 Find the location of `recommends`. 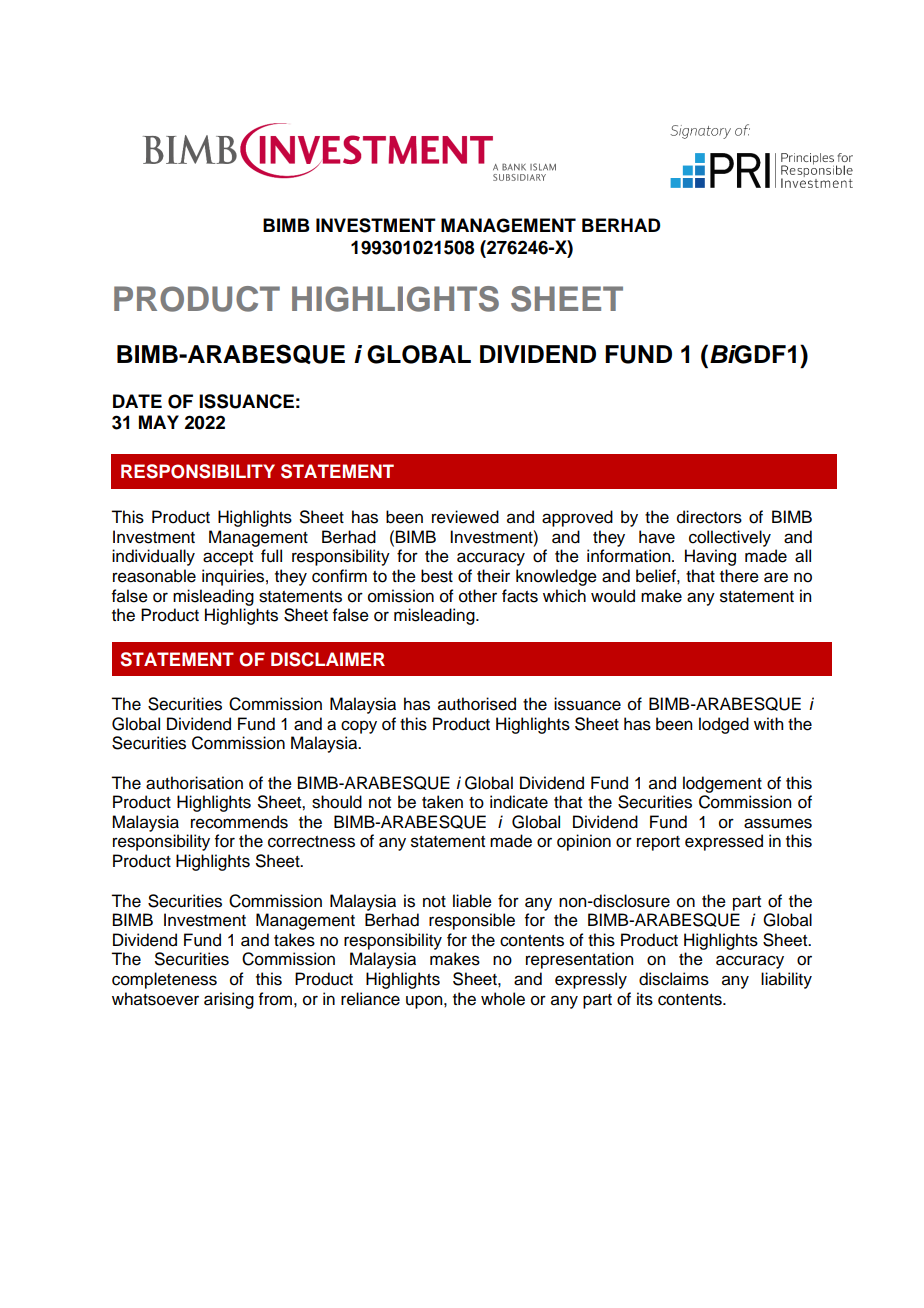

recommends is located at coordinates (239, 822).
